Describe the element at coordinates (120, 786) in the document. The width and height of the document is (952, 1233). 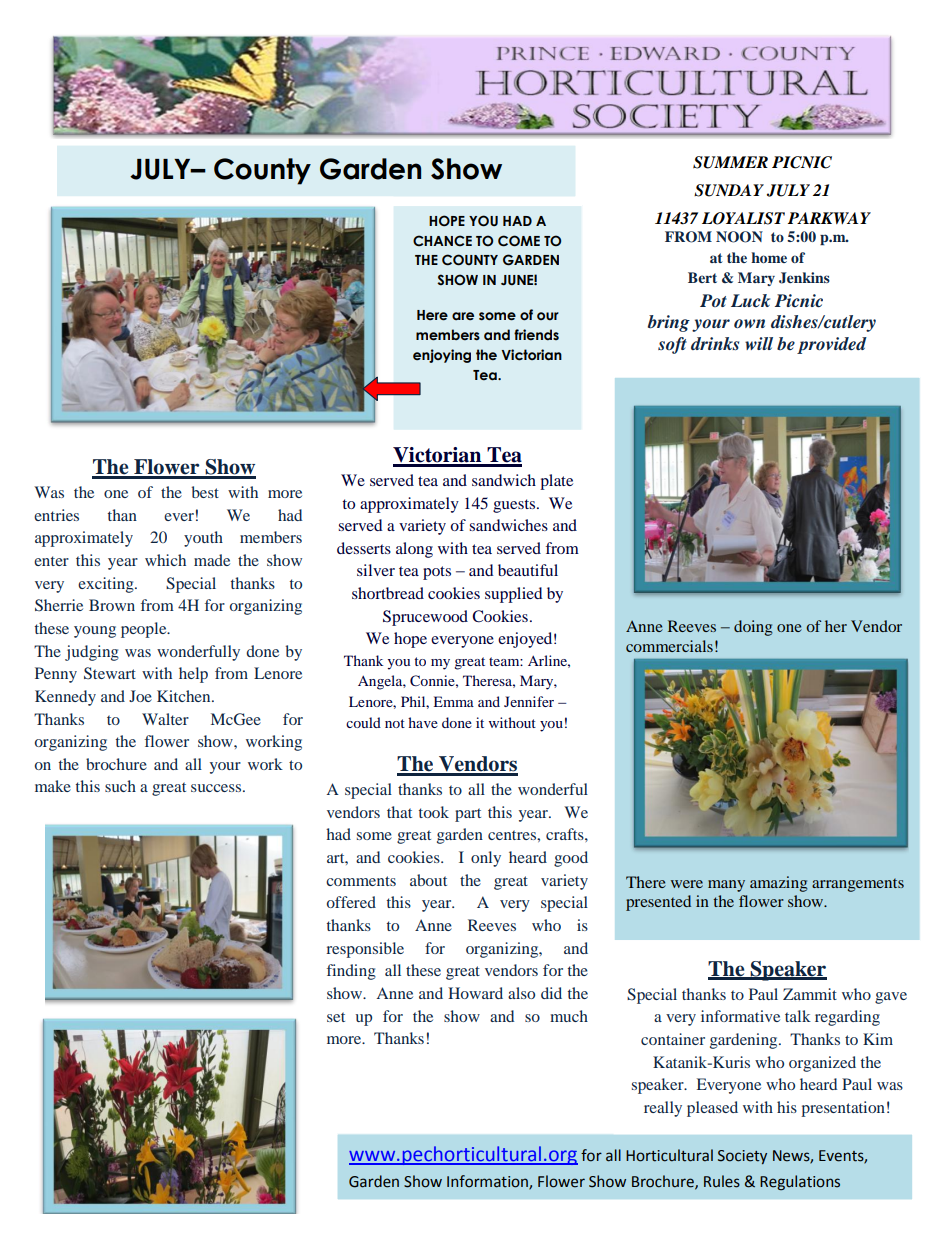
I see `such` at that location.
